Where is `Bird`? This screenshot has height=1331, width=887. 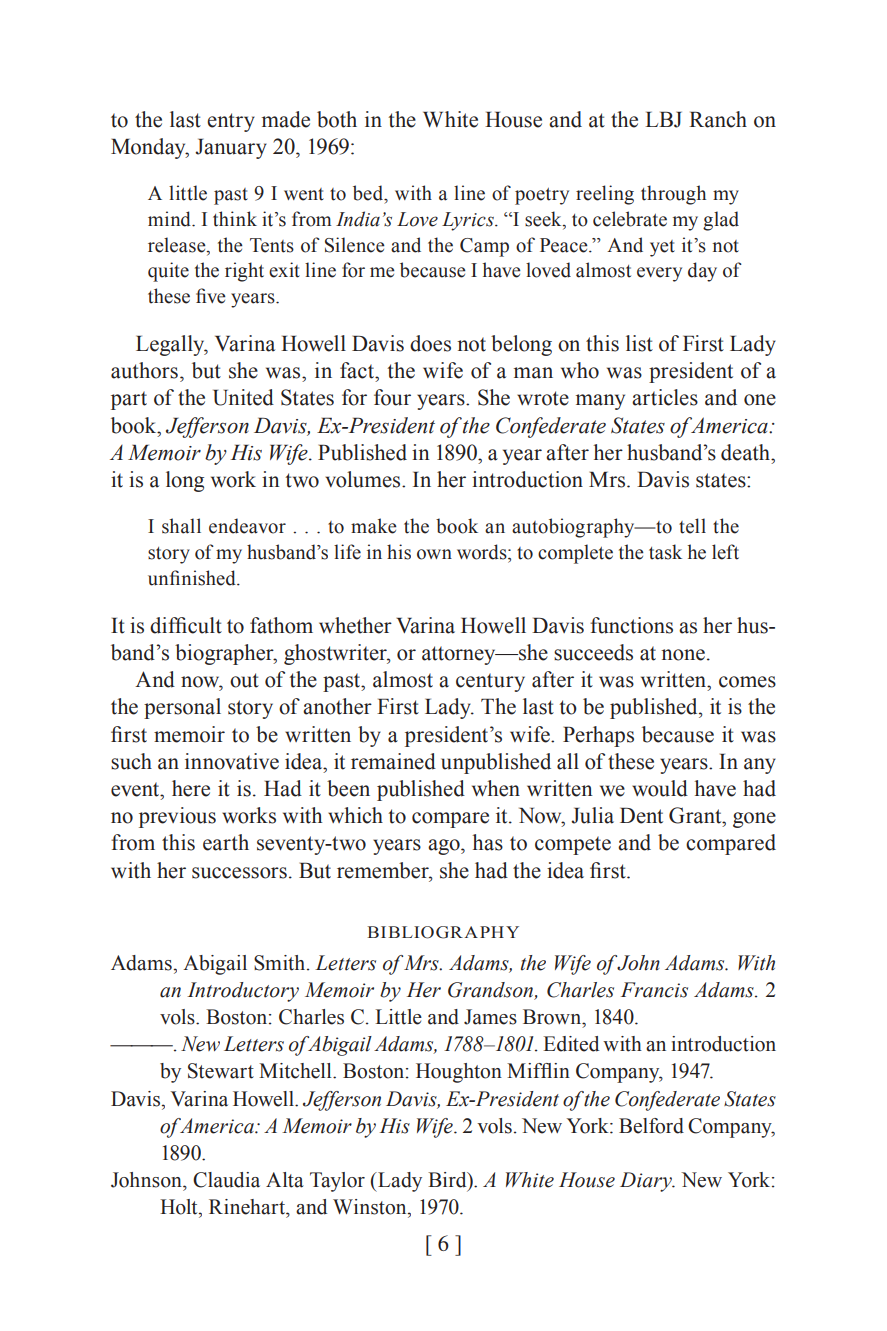
Bird is located at coordinates (448, 1181).
